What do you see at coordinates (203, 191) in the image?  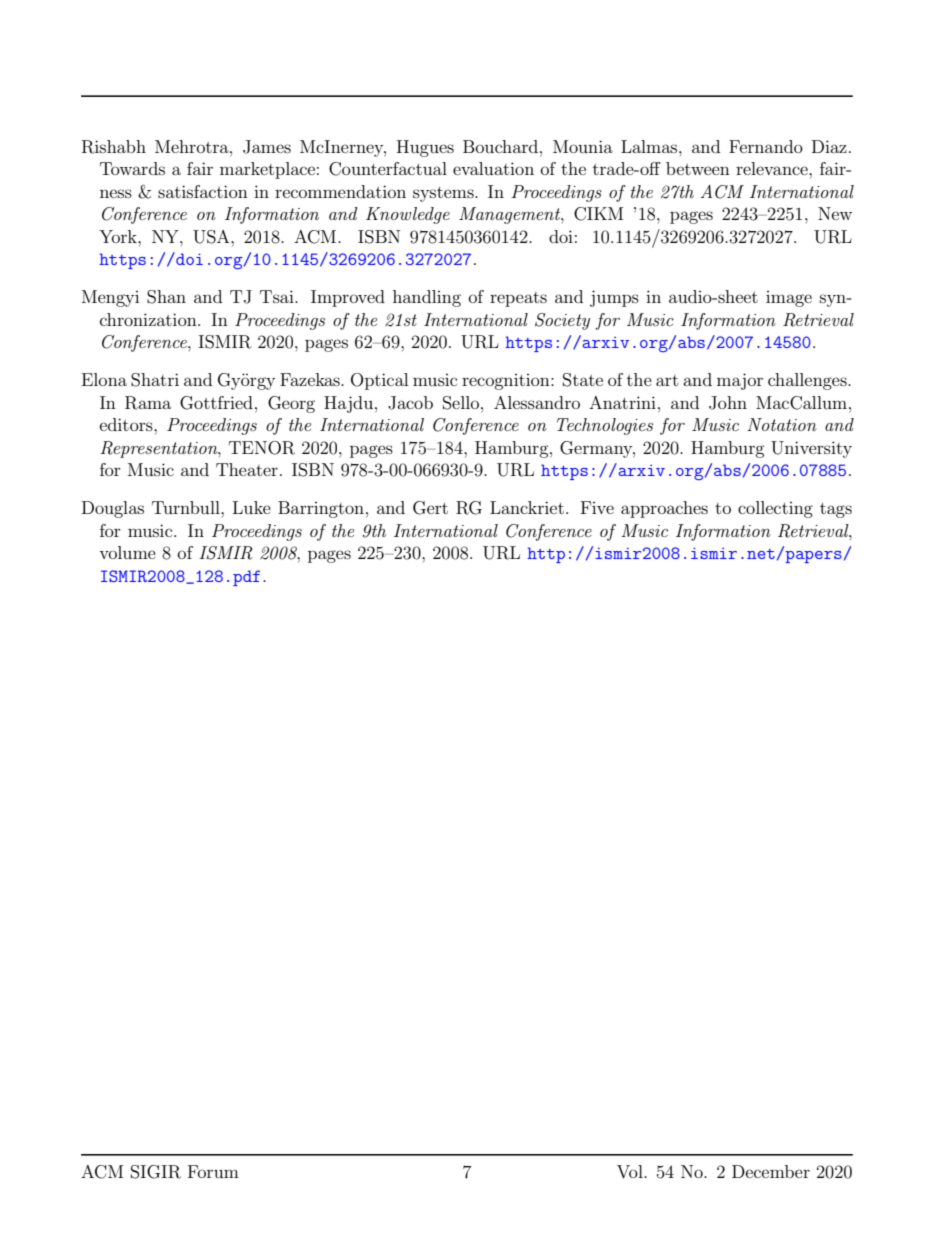 I see `satisfaction` at bounding box center [203, 191].
